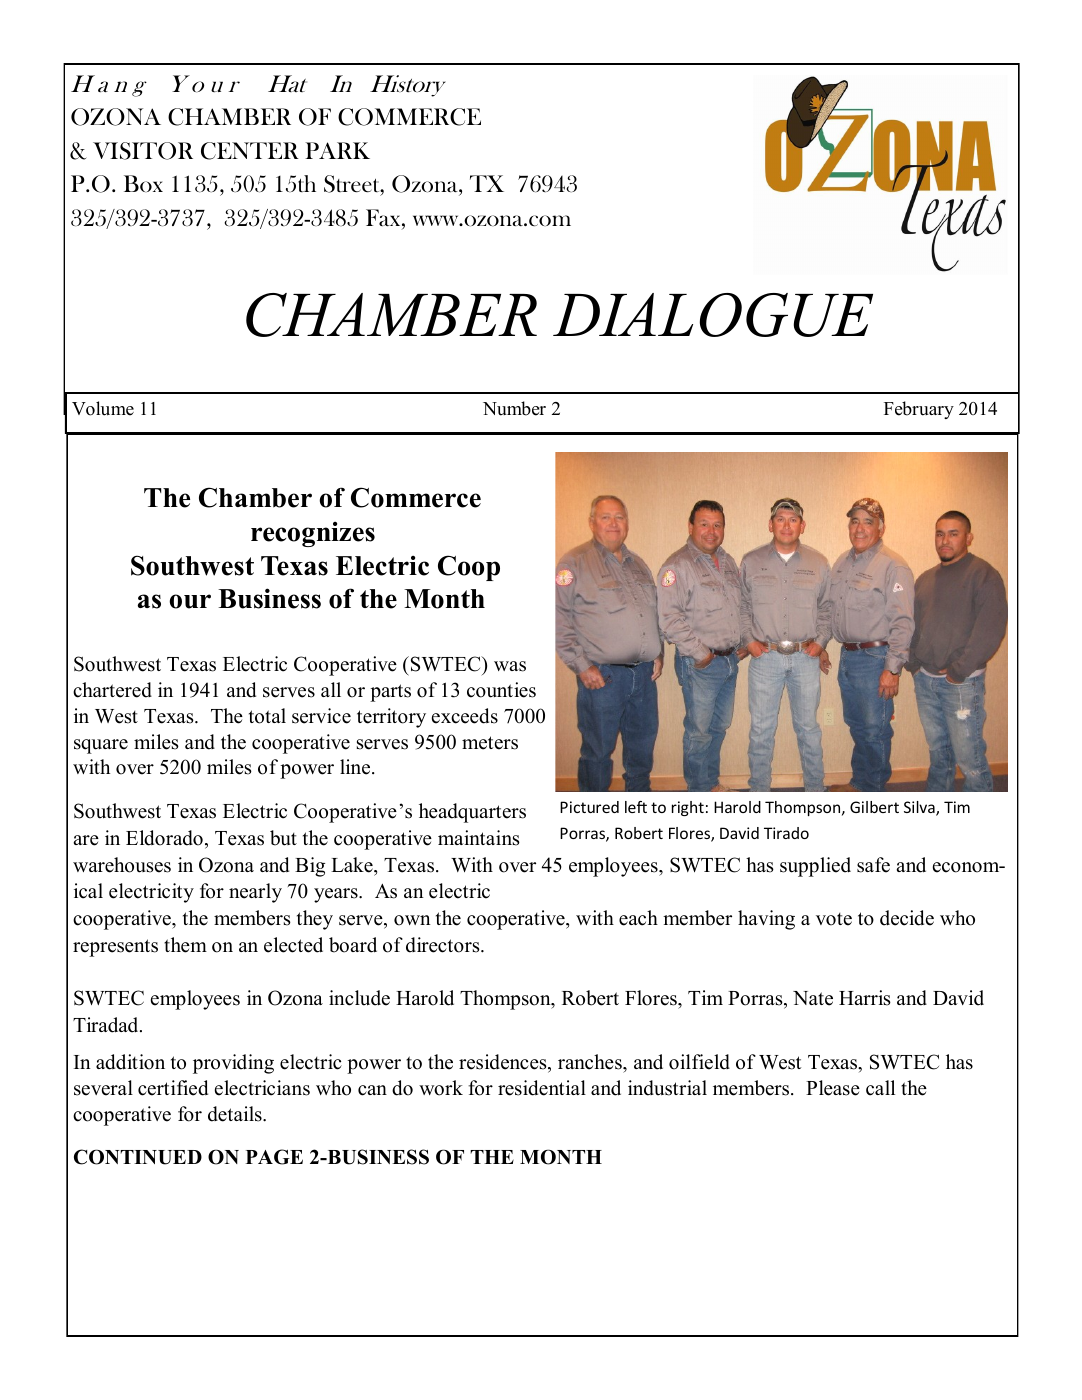 This screenshot has width=1082, height=1400. Describe the element at coordinates (514, 408) in the screenshot. I see `Number` at that location.
